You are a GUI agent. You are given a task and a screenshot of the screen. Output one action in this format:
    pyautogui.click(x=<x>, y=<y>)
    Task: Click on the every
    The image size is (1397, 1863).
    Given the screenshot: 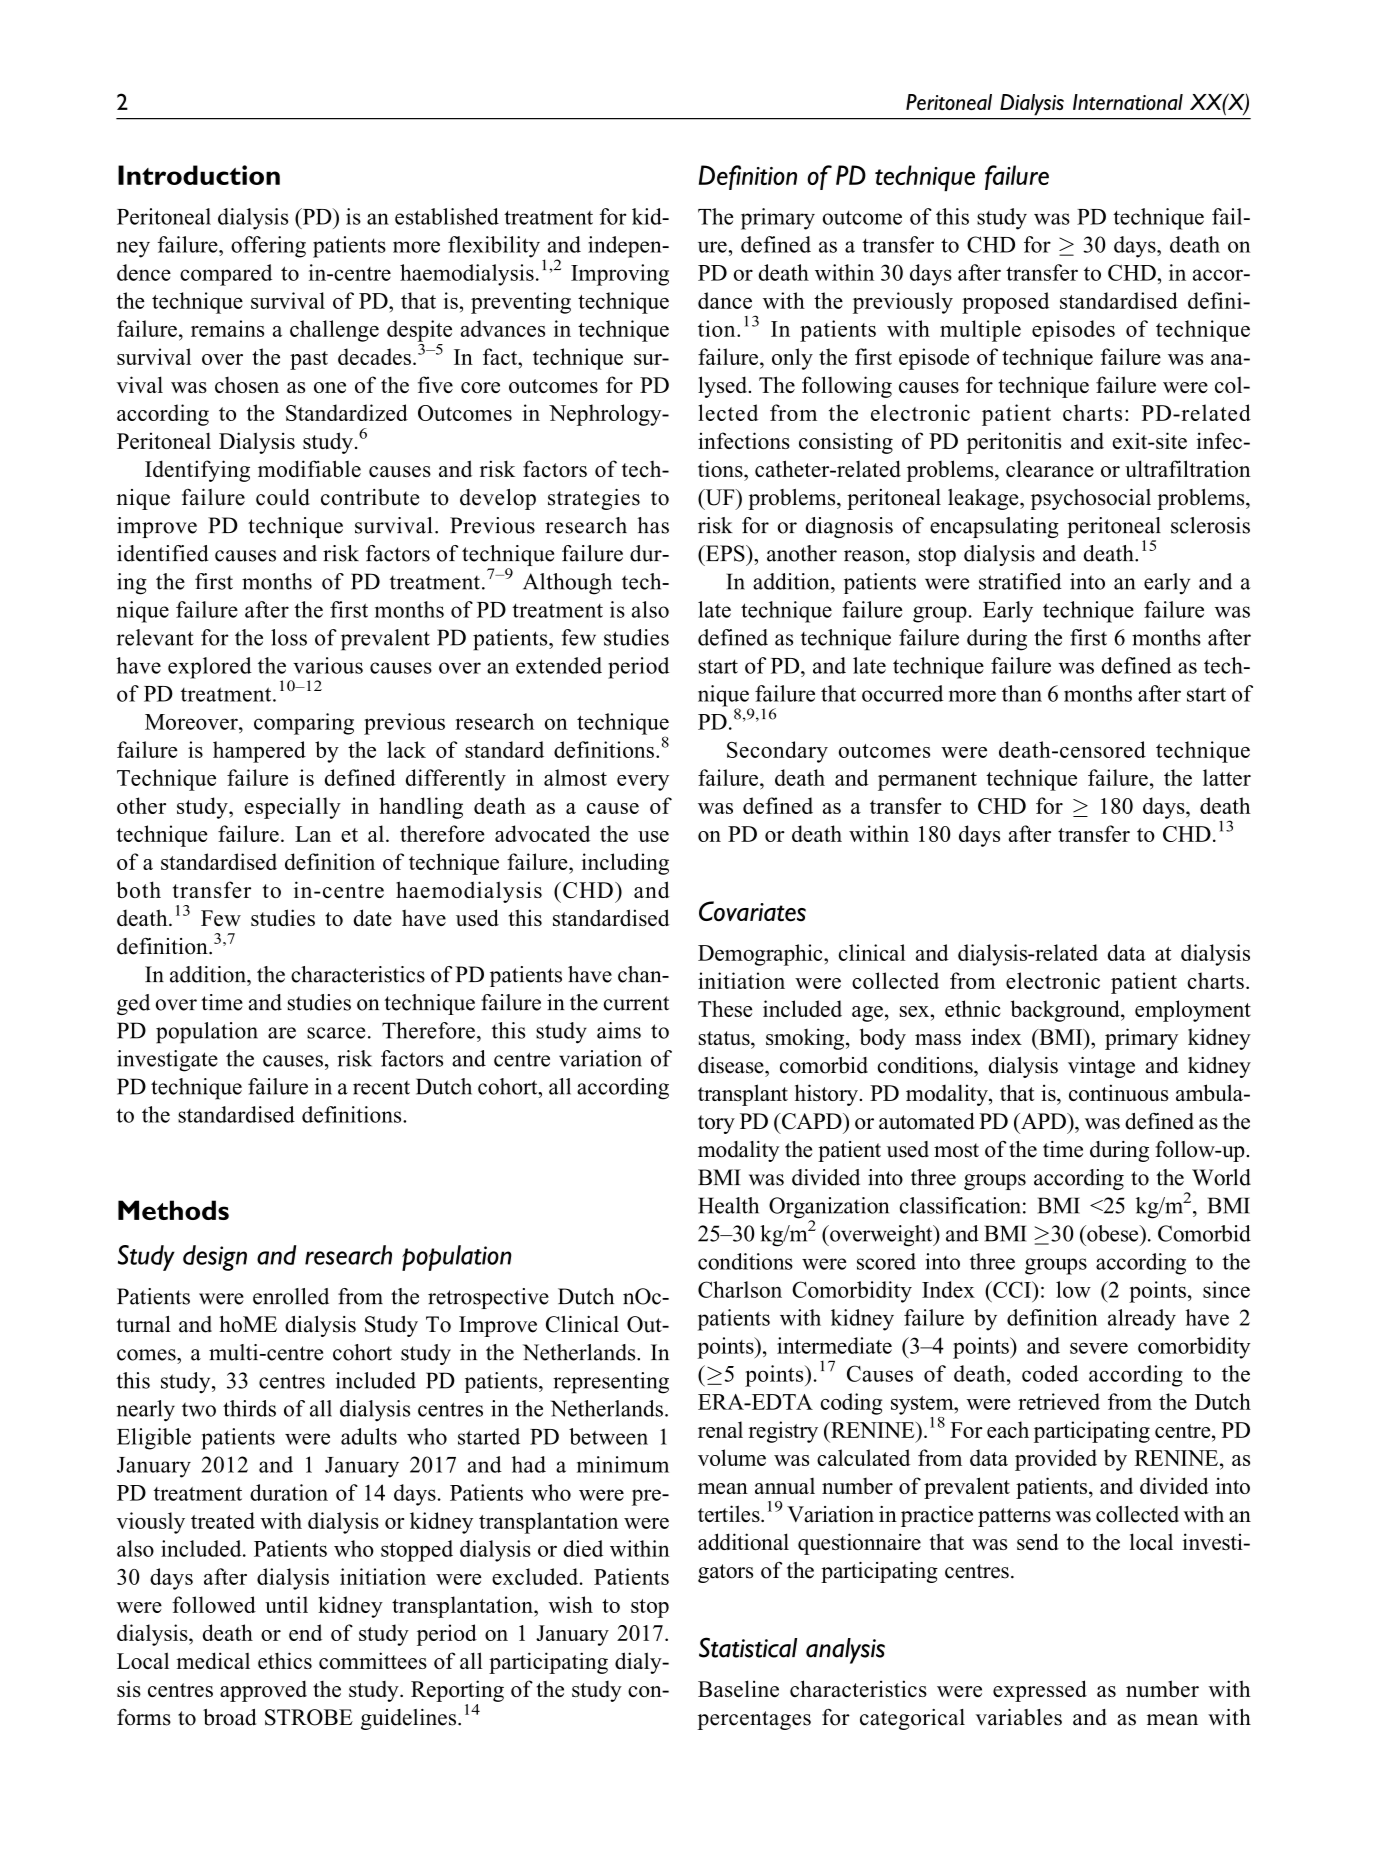 What is the action you would take?
    pyautogui.click(x=643, y=783)
